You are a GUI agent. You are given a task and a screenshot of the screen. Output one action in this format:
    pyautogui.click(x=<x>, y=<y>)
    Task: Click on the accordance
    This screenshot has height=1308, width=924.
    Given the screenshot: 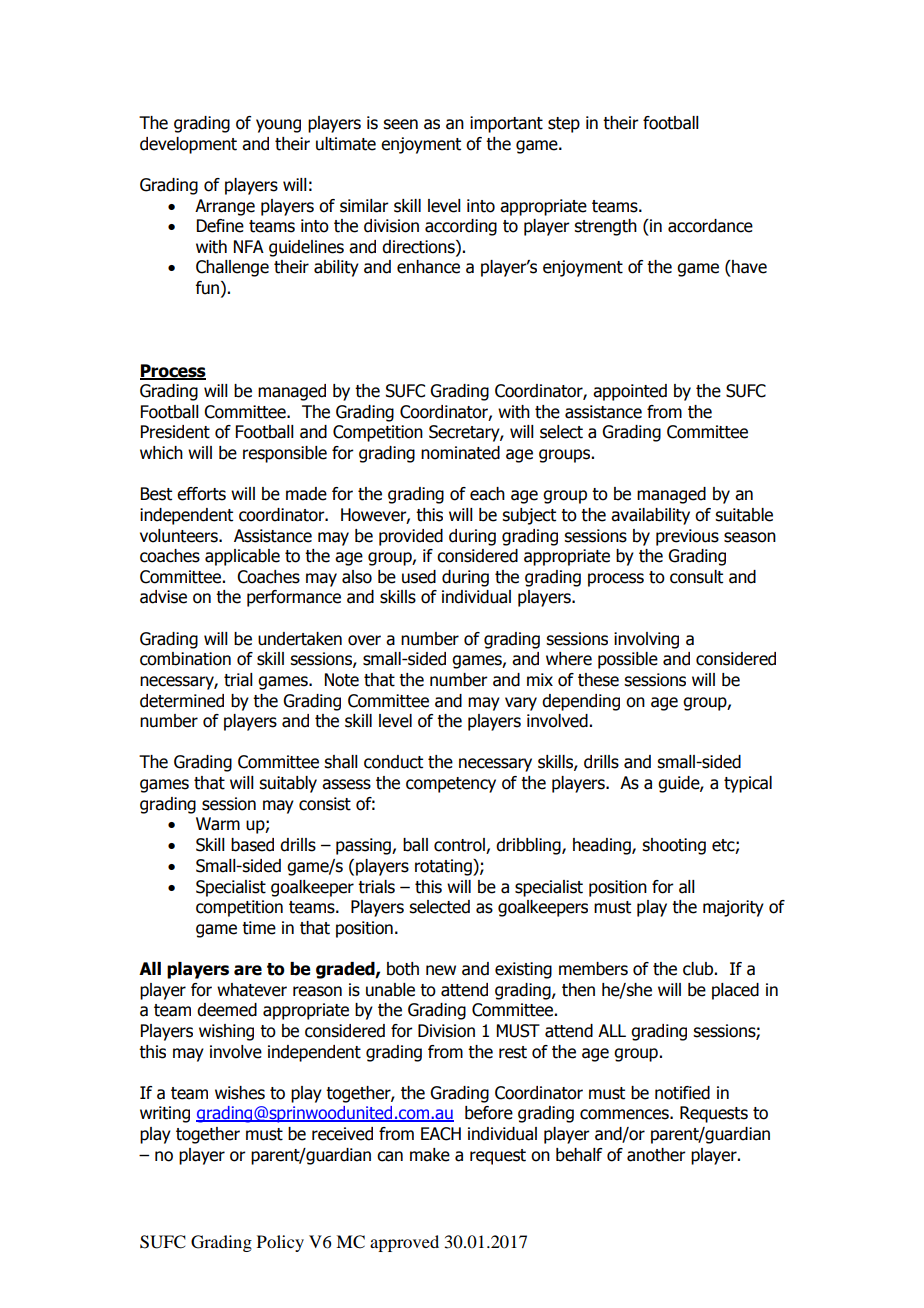 What is the action you would take?
    pyautogui.click(x=710, y=226)
